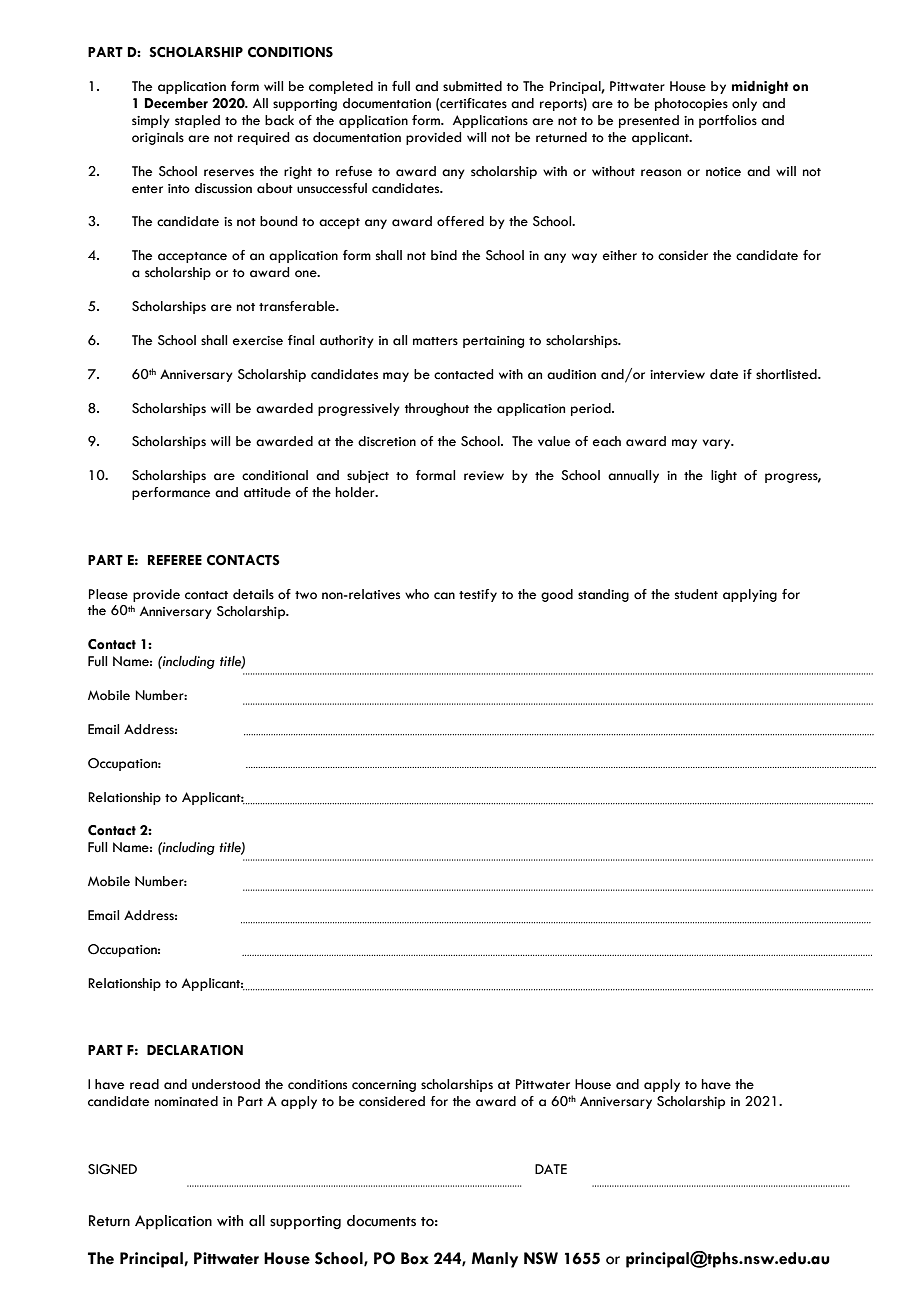 The image size is (924, 1308). I want to click on testify, so click(478, 595).
